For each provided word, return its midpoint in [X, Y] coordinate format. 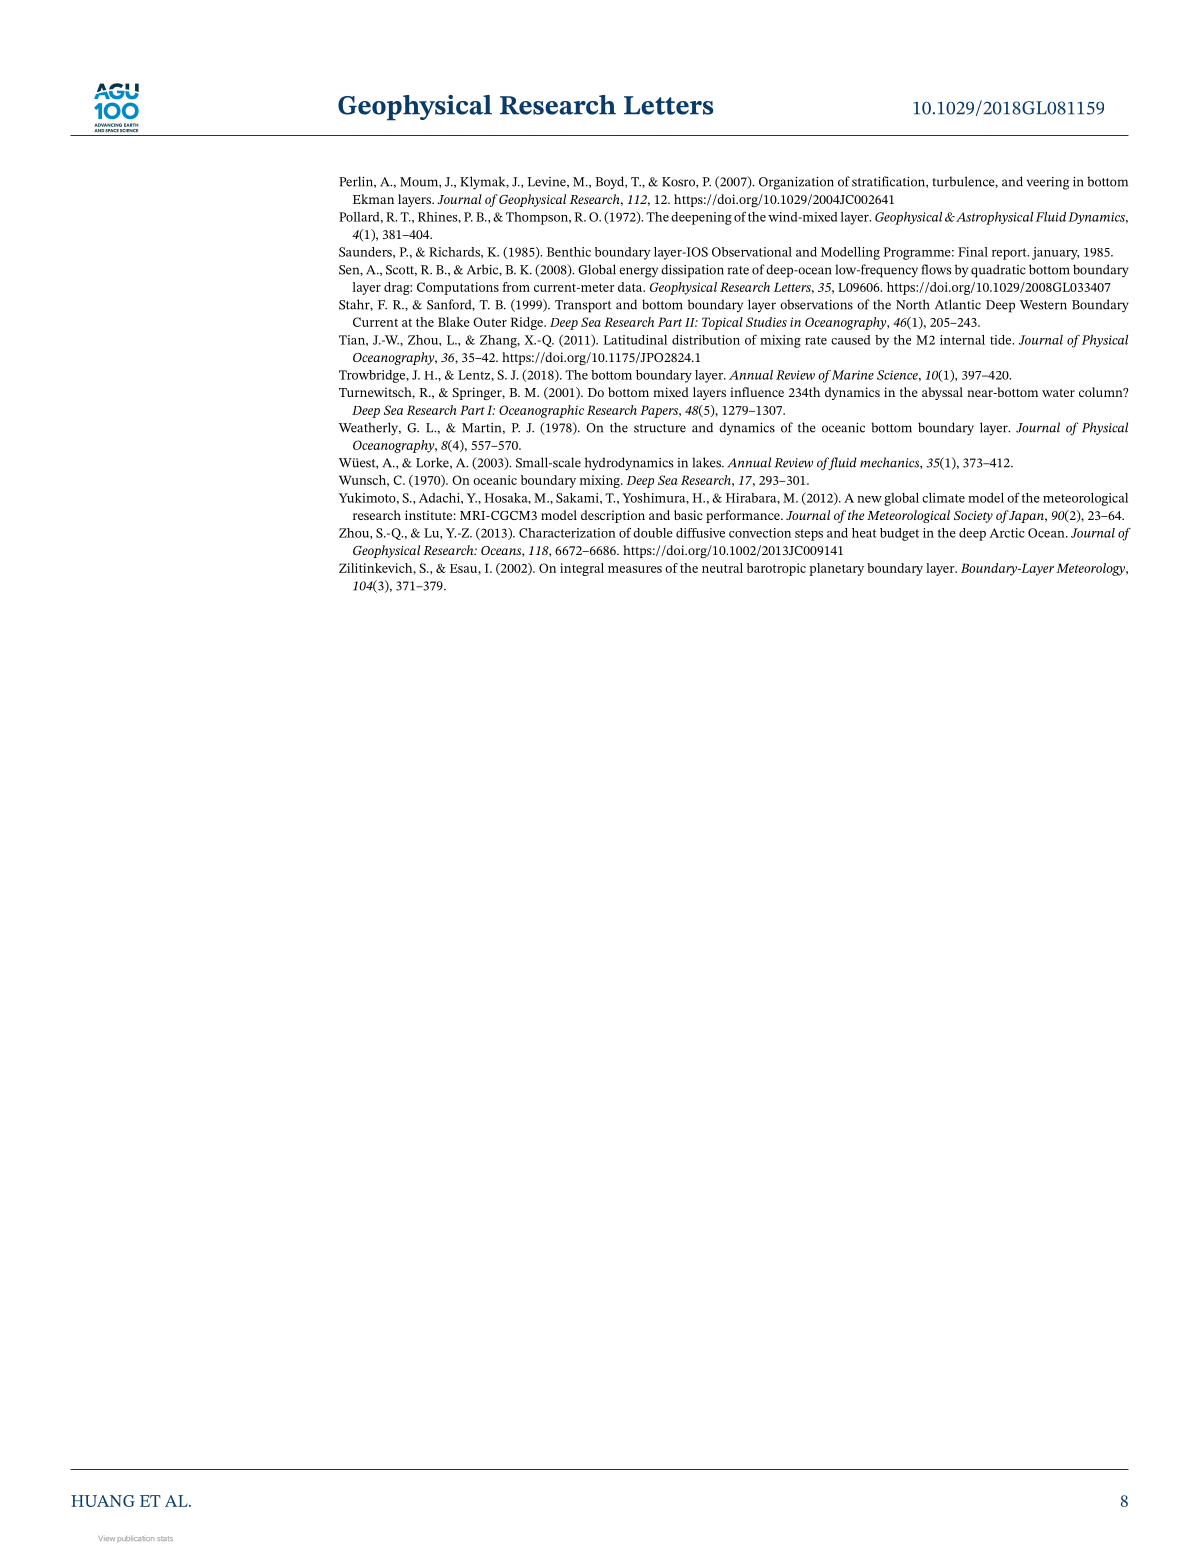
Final [973, 252]
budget [899, 534]
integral [582, 569]
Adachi [440, 498]
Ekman [373, 199]
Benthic [569, 252]
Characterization [567, 533]
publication [136, 1538]
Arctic [1007, 533]
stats [165, 1538]
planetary [836, 569]
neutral [722, 568]
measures [635, 569]
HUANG [103, 1501]
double [653, 533]
